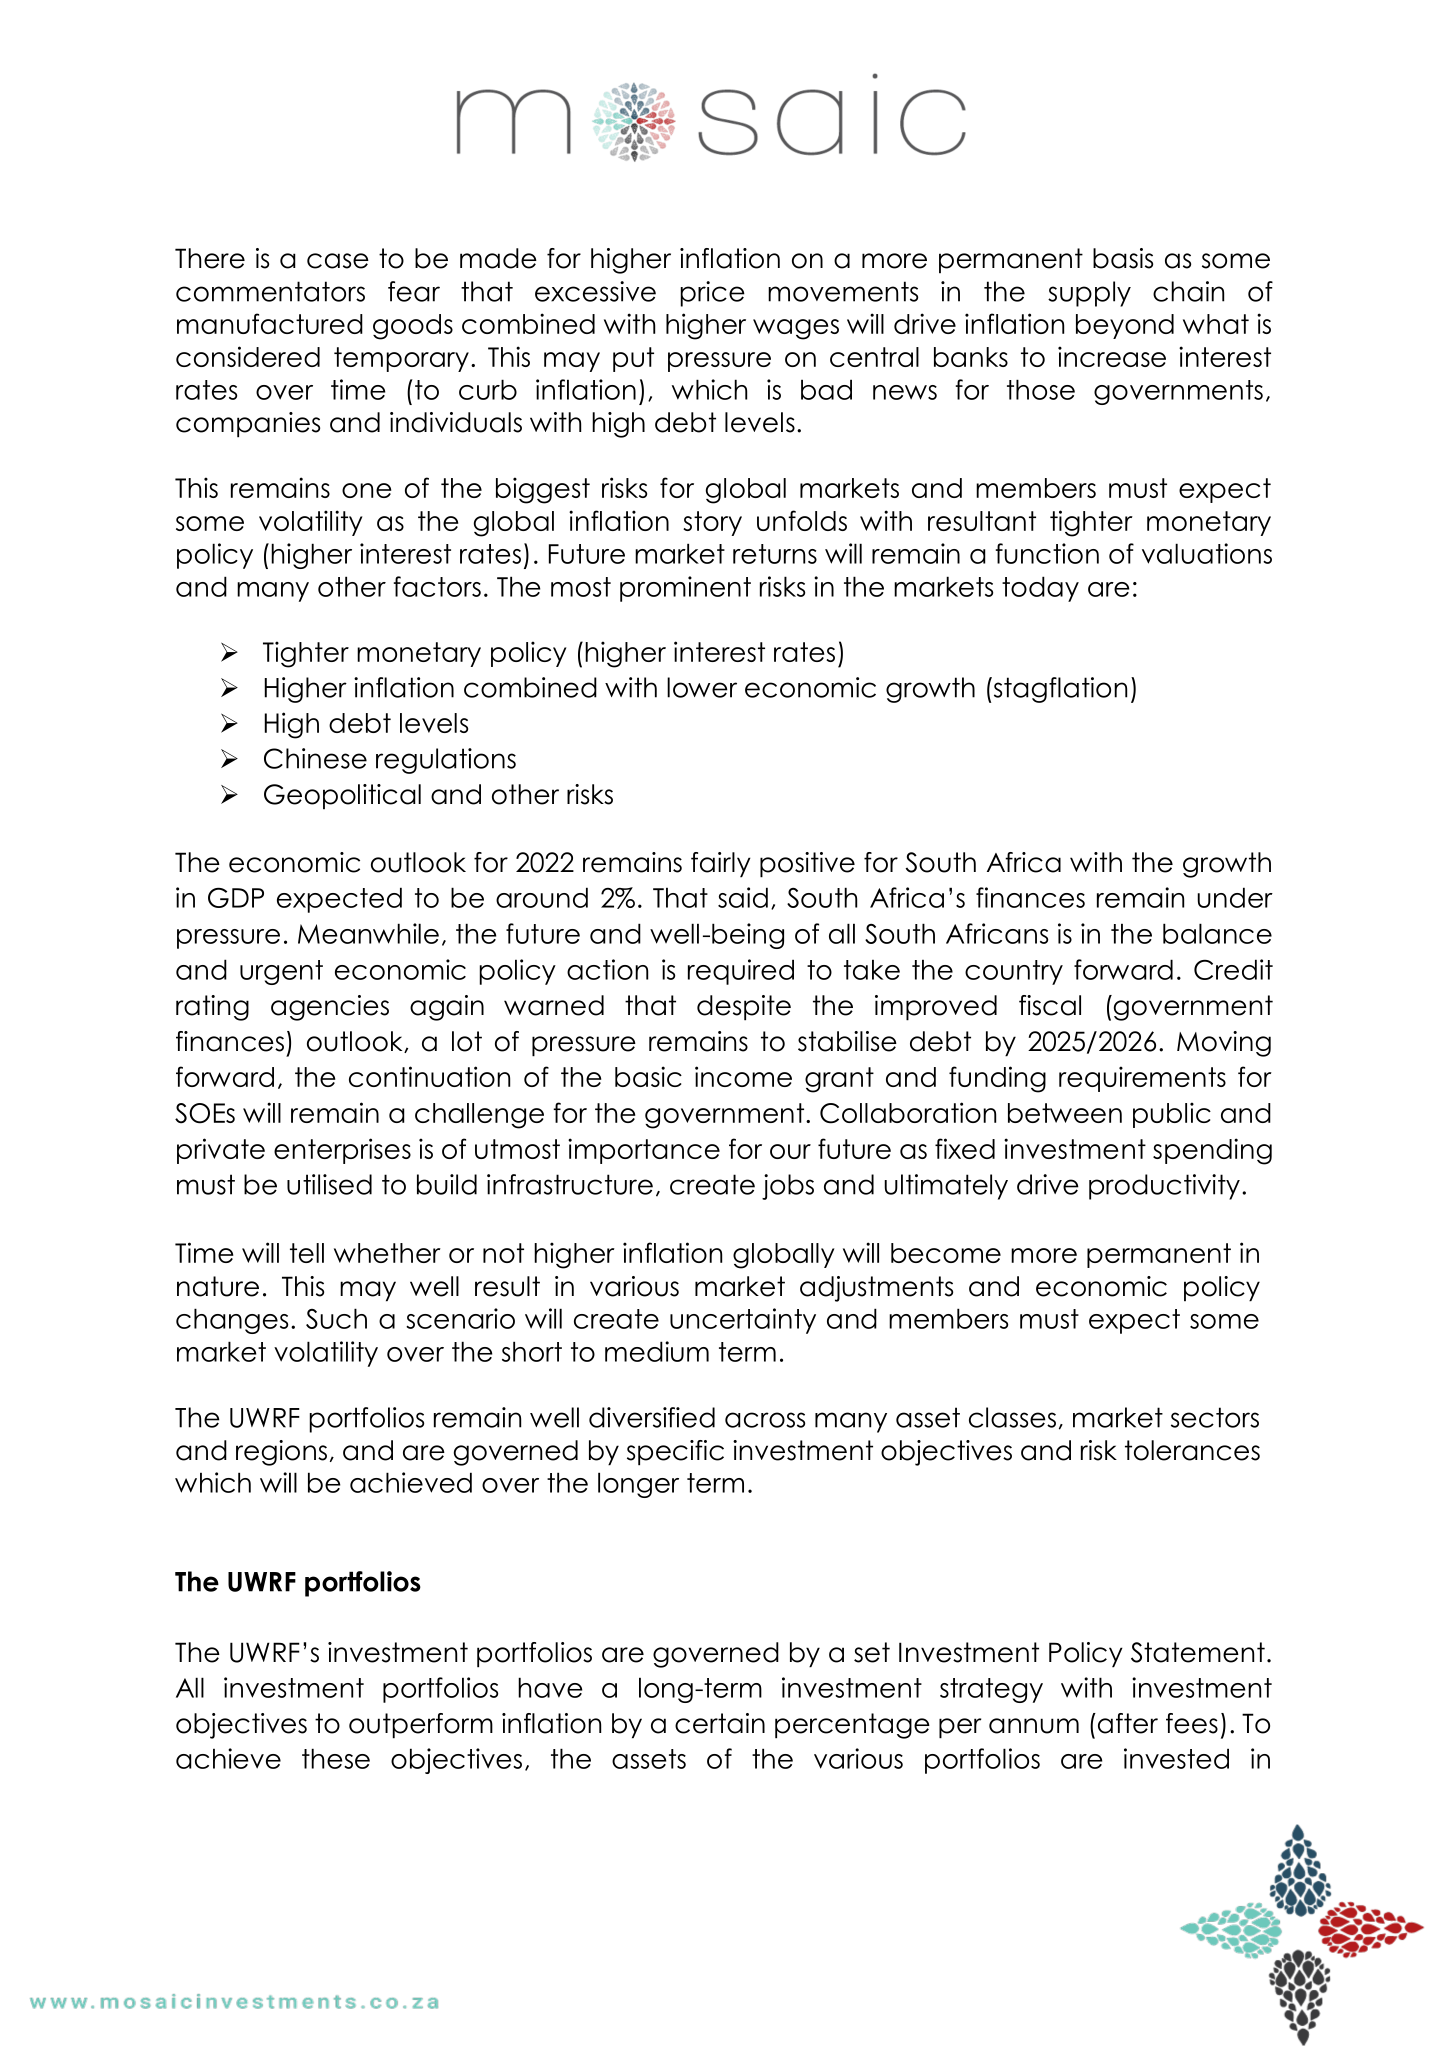 This screenshot has width=1448, height=2048. Describe the element at coordinates (744, 1008) in the screenshot. I see `despite` at that location.
